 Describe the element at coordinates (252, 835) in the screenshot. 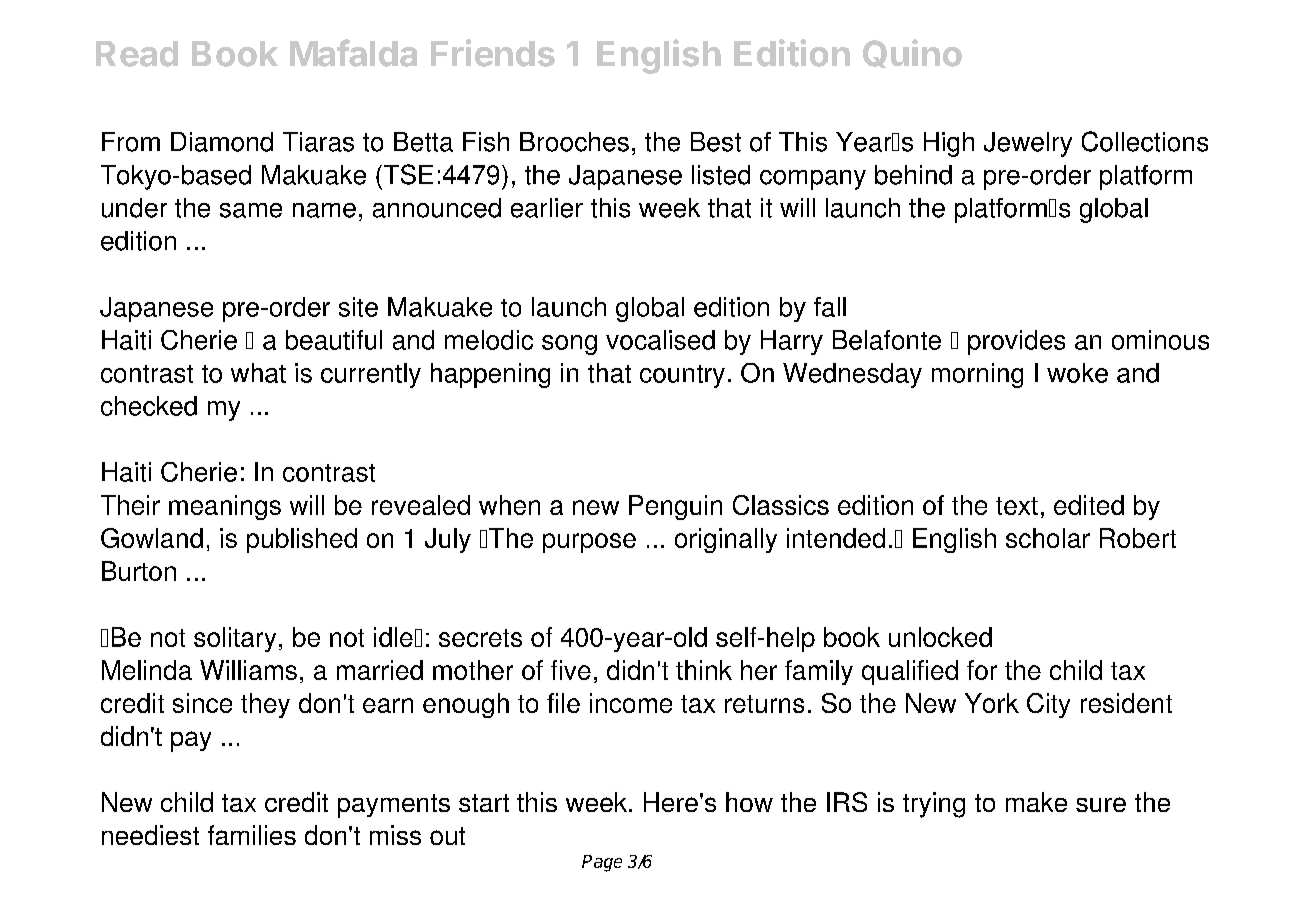

I see `families` at that location.
